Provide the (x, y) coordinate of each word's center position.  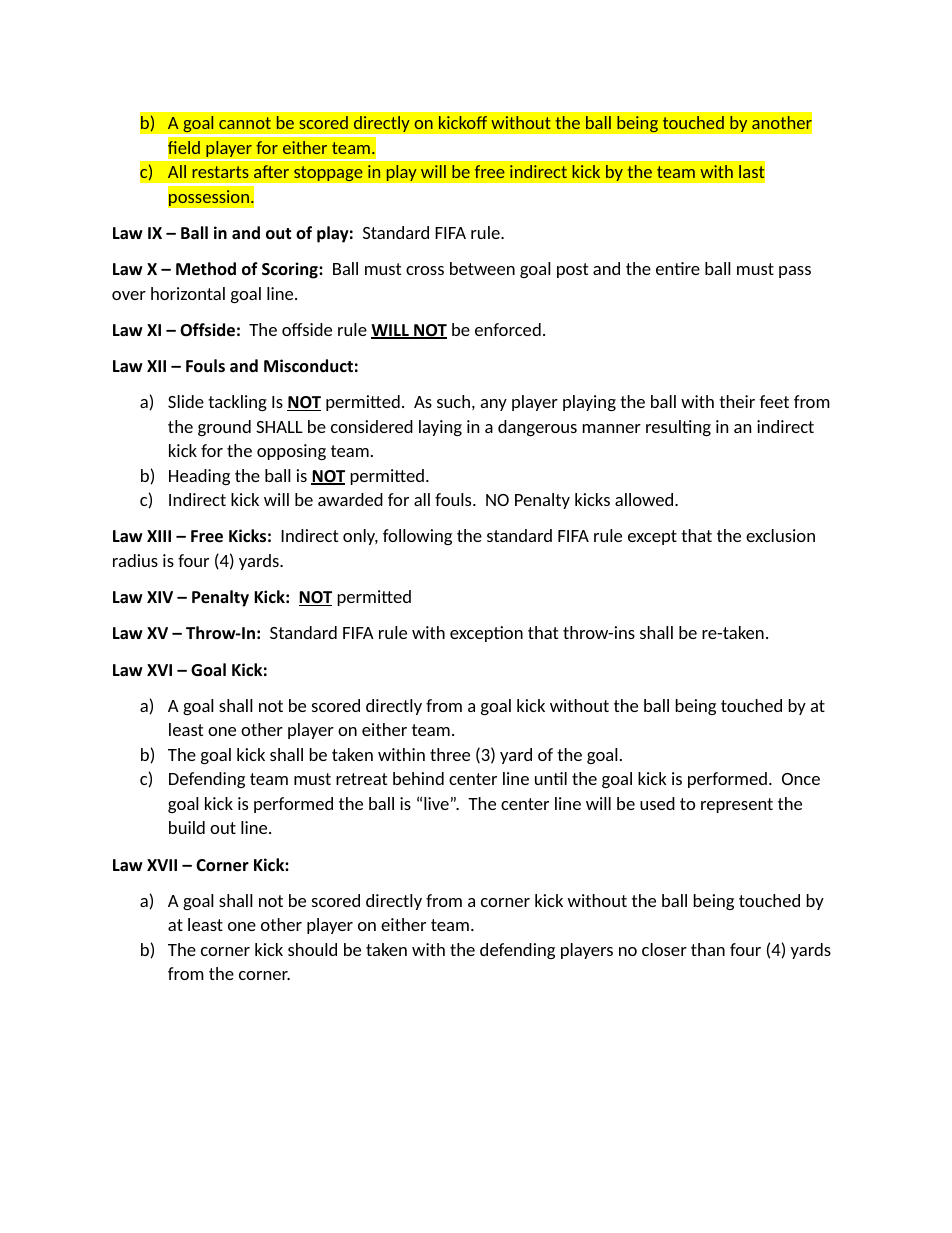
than (708, 949)
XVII (162, 865)
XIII (159, 536)
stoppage (328, 174)
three (450, 754)
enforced (508, 329)
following (417, 537)
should (312, 949)
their (737, 401)
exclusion (780, 535)
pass (795, 272)
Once (801, 779)
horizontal (188, 293)
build (187, 827)
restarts (220, 172)
